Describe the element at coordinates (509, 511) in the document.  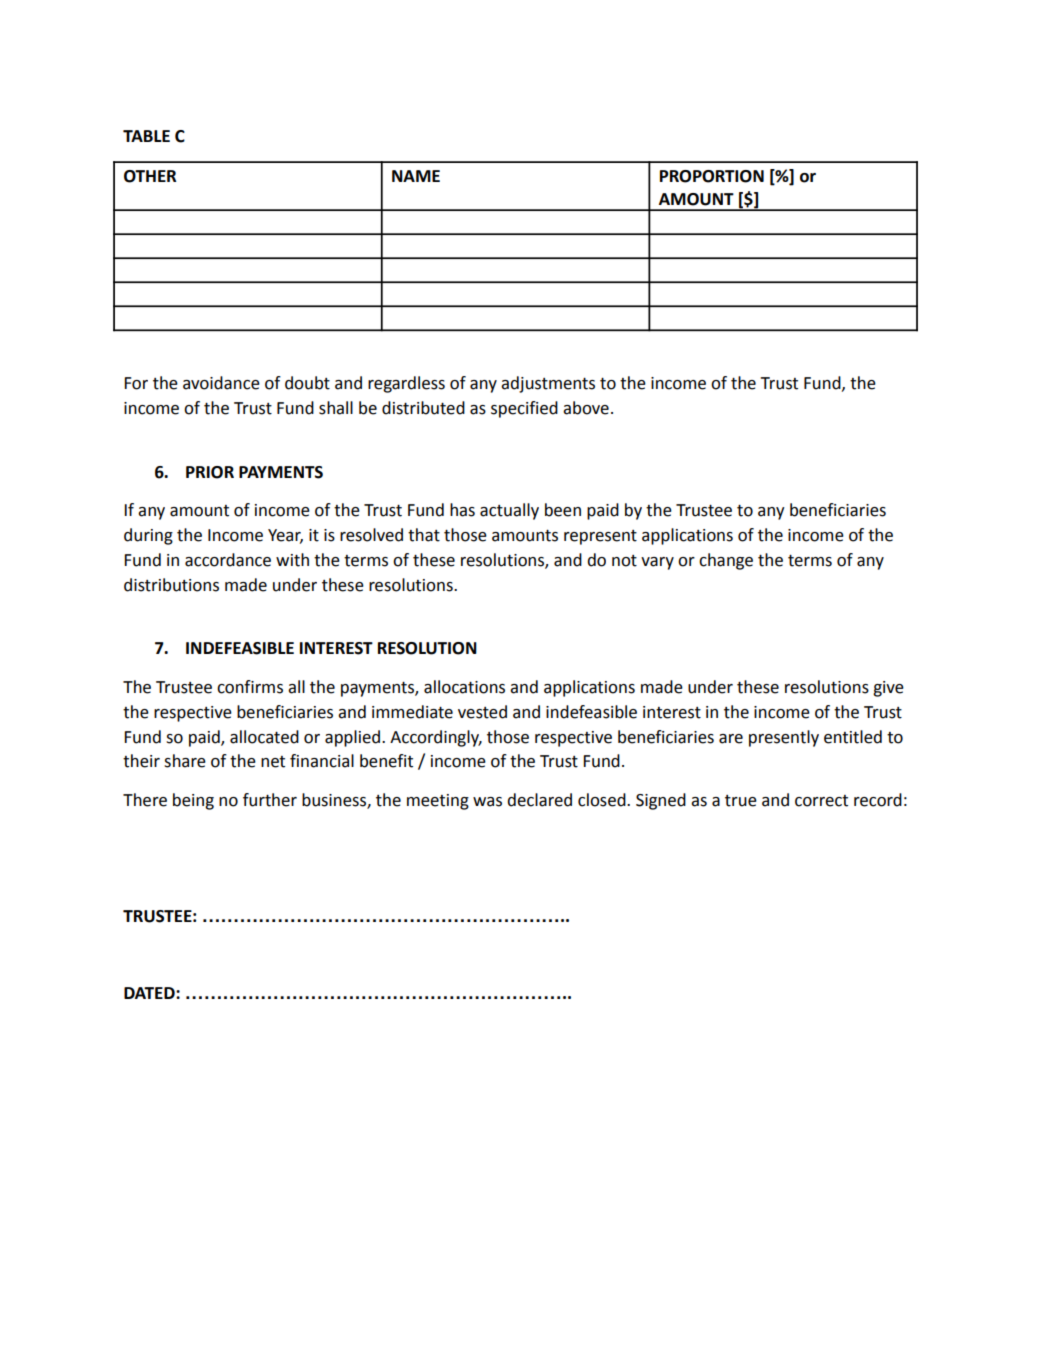
I see `actually` at that location.
